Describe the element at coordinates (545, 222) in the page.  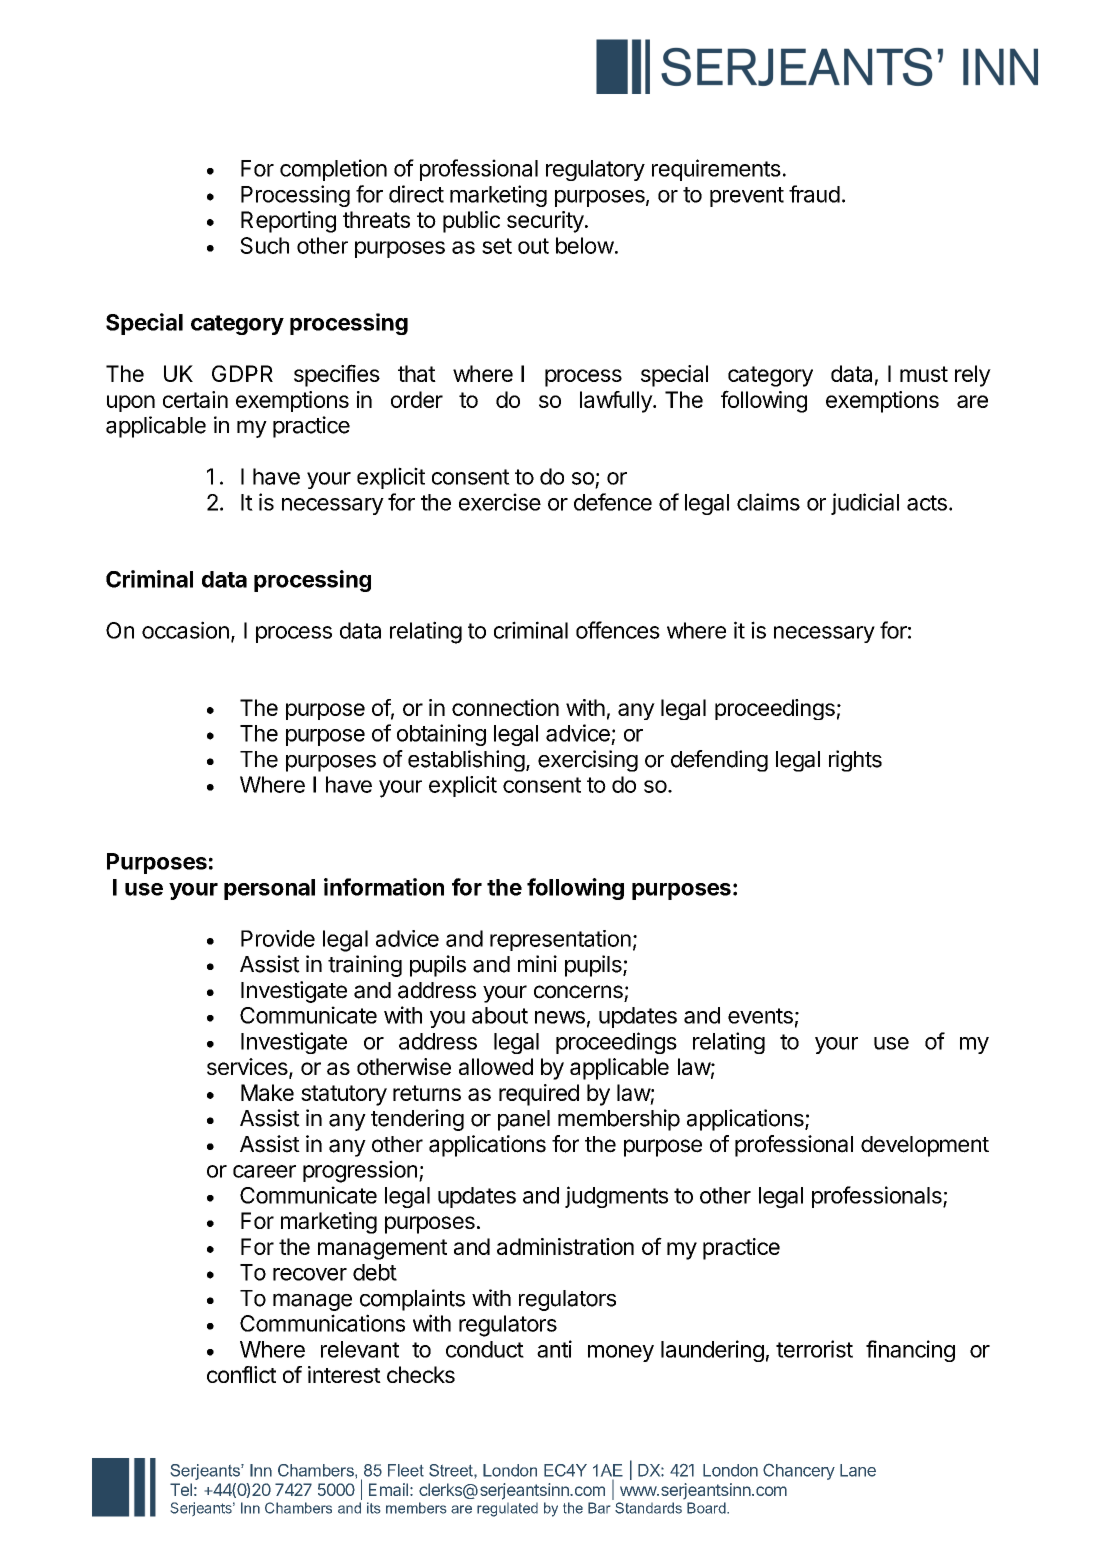
I see `security` at that location.
